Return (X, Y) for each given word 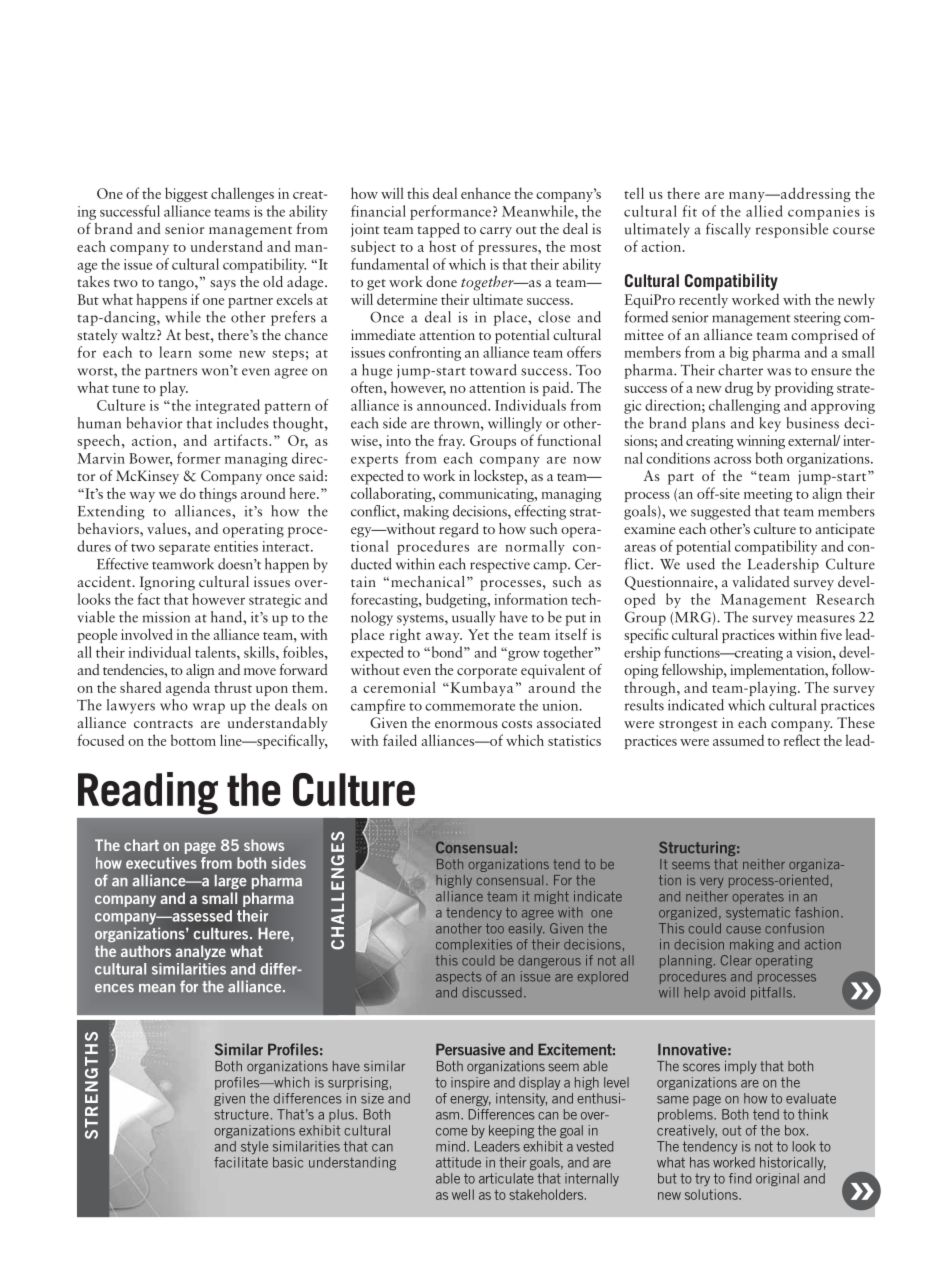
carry (496, 232)
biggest (186, 194)
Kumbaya (480, 688)
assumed (738, 740)
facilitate (241, 1162)
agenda (188, 688)
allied (764, 211)
